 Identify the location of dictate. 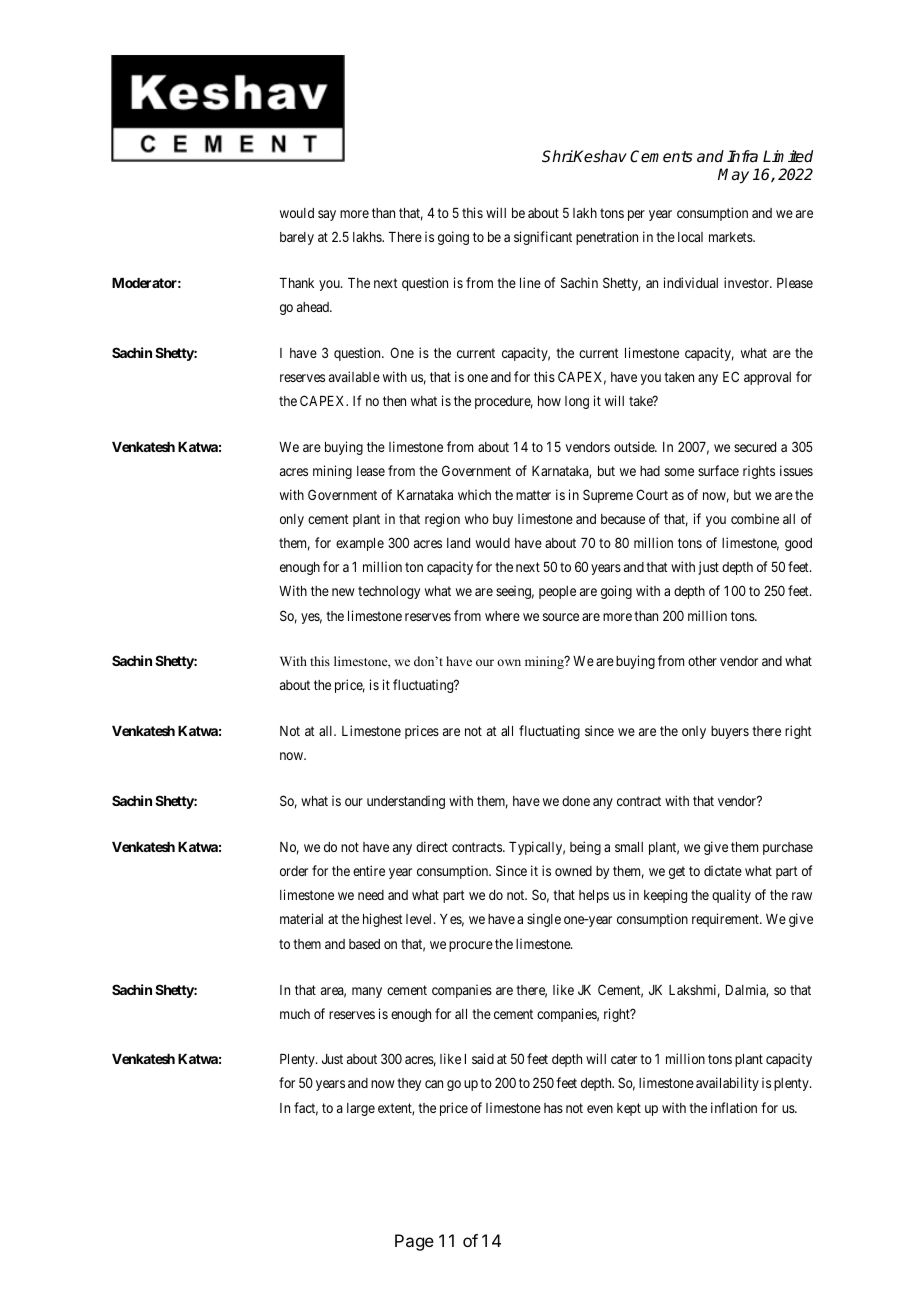
(723, 870).
